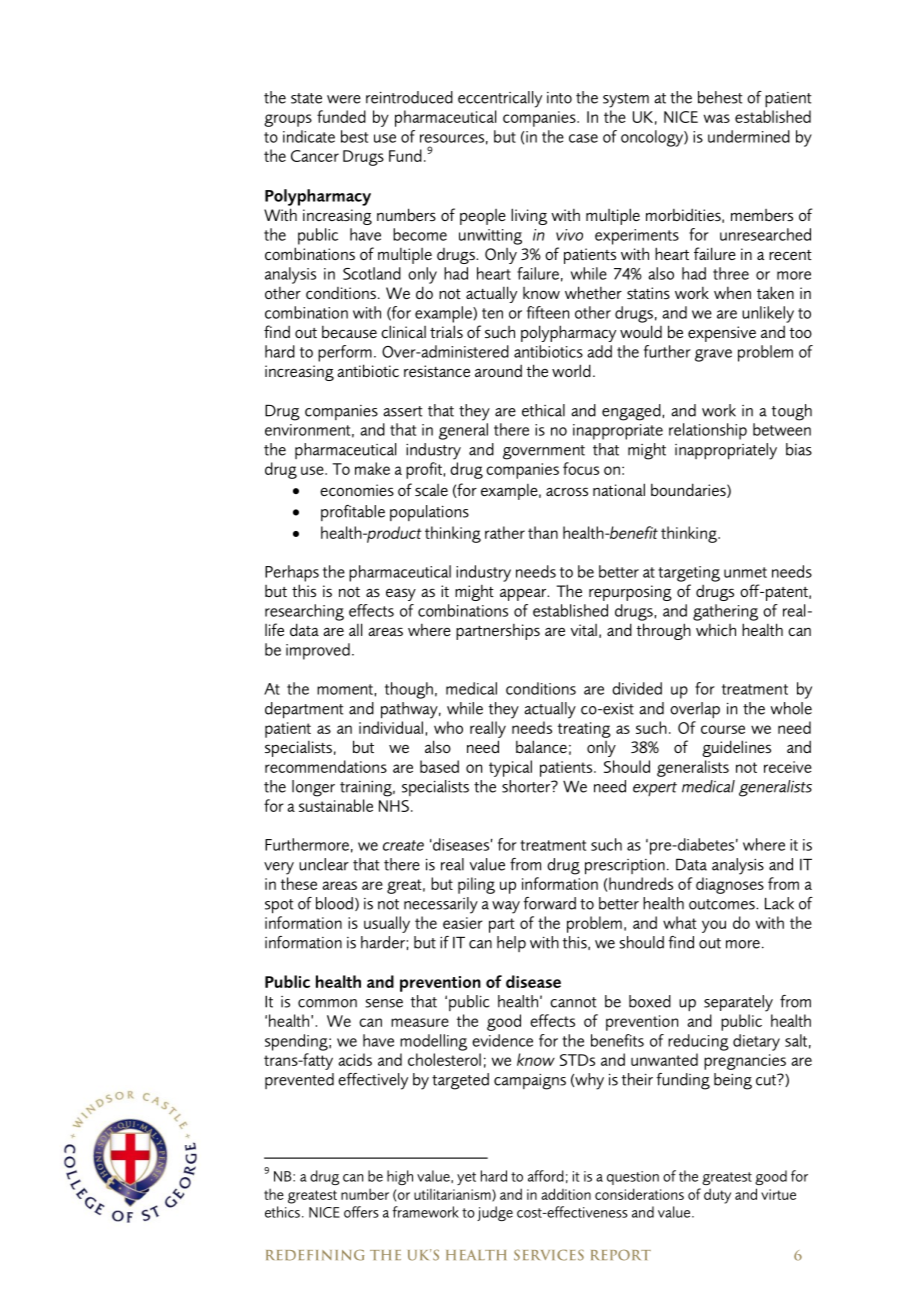 The image size is (924, 1308). What do you see at coordinates (345, 353) in the document?
I see `perform` at bounding box center [345, 353].
